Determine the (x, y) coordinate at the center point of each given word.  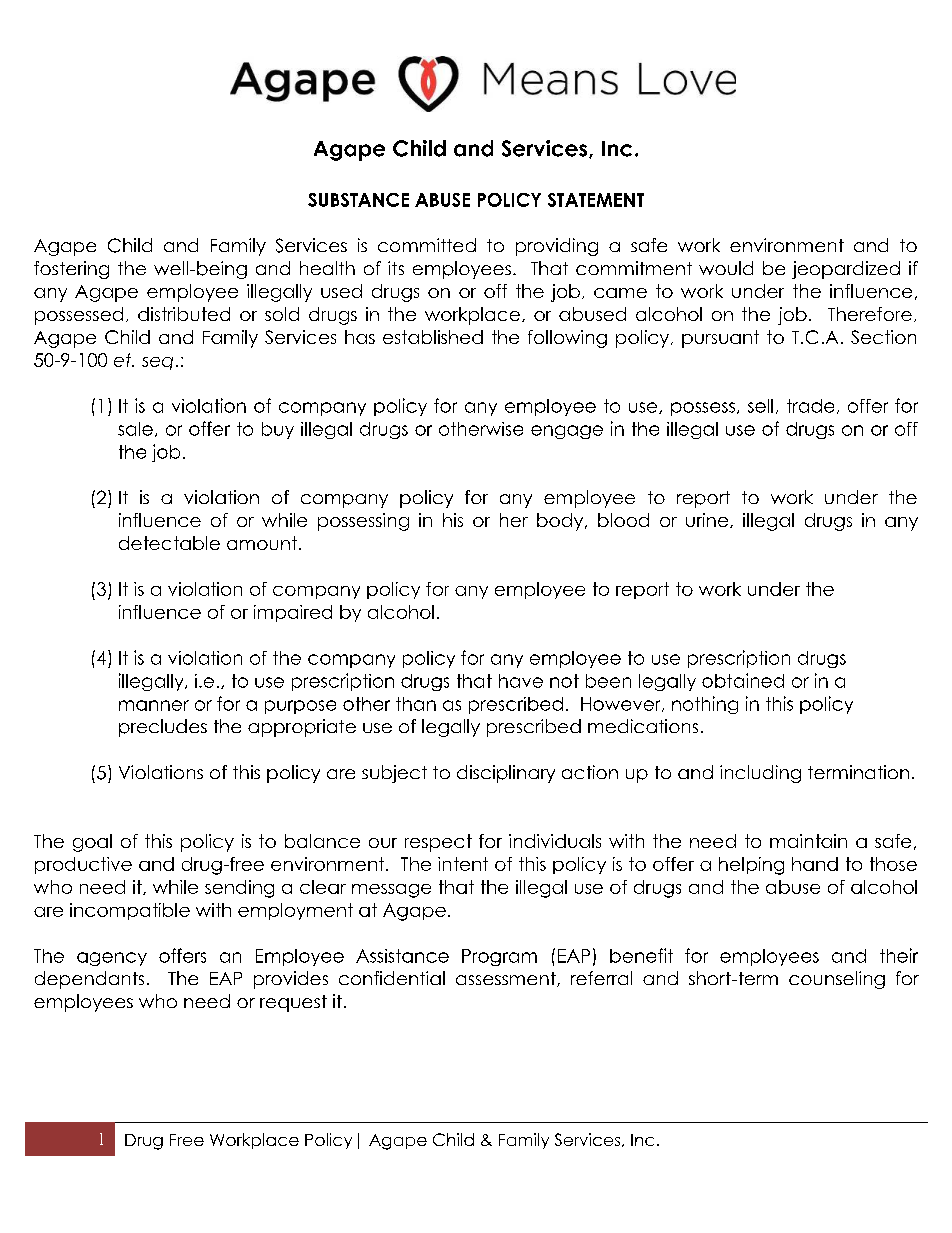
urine (708, 520)
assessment (507, 979)
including (760, 774)
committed (427, 245)
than (416, 704)
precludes (163, 728)
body (561, 522)
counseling (837, 980)
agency (112, 959)
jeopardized (846, 270)
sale (135, 429)
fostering (71, 270)
